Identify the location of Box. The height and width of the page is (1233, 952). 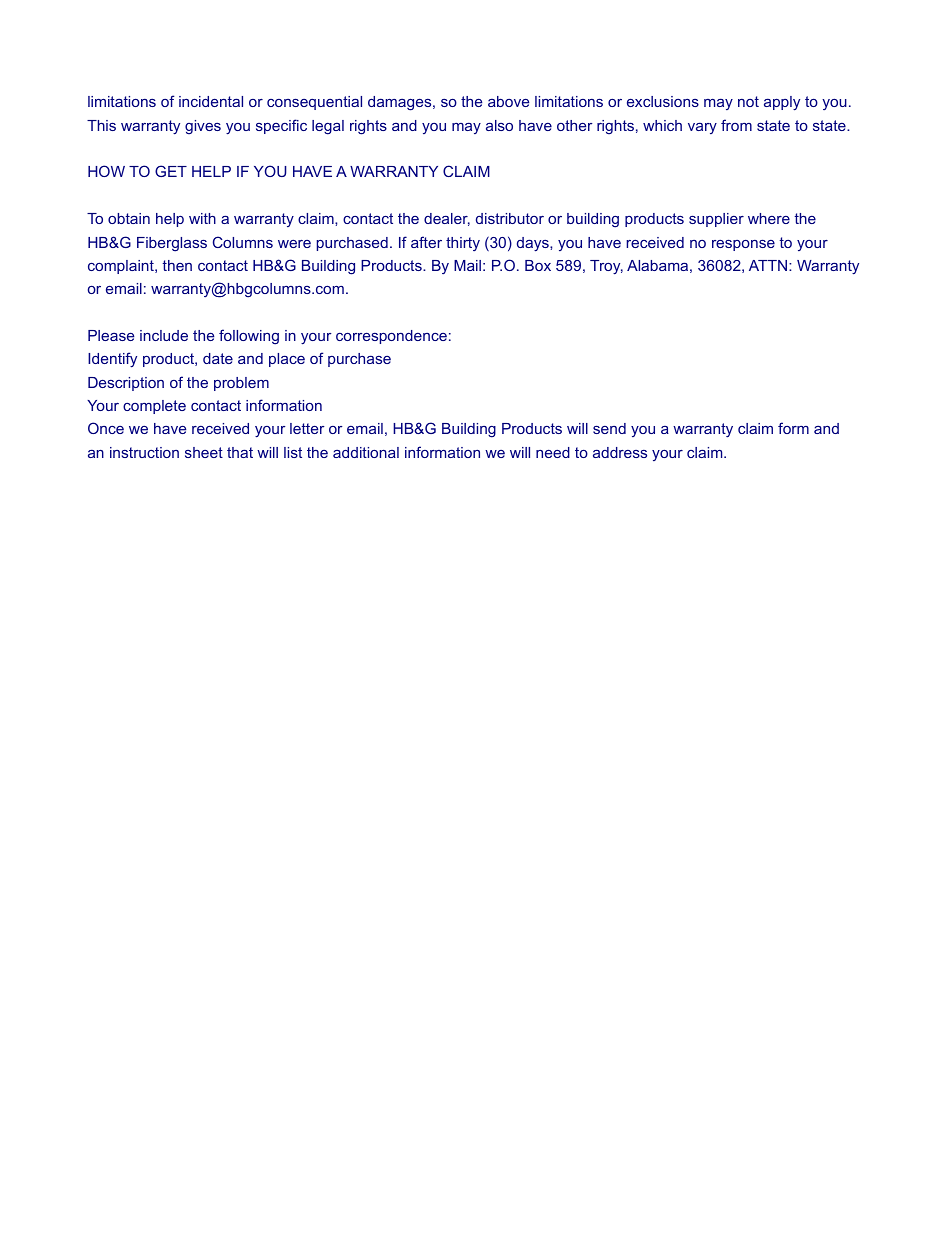
(538, 265).
